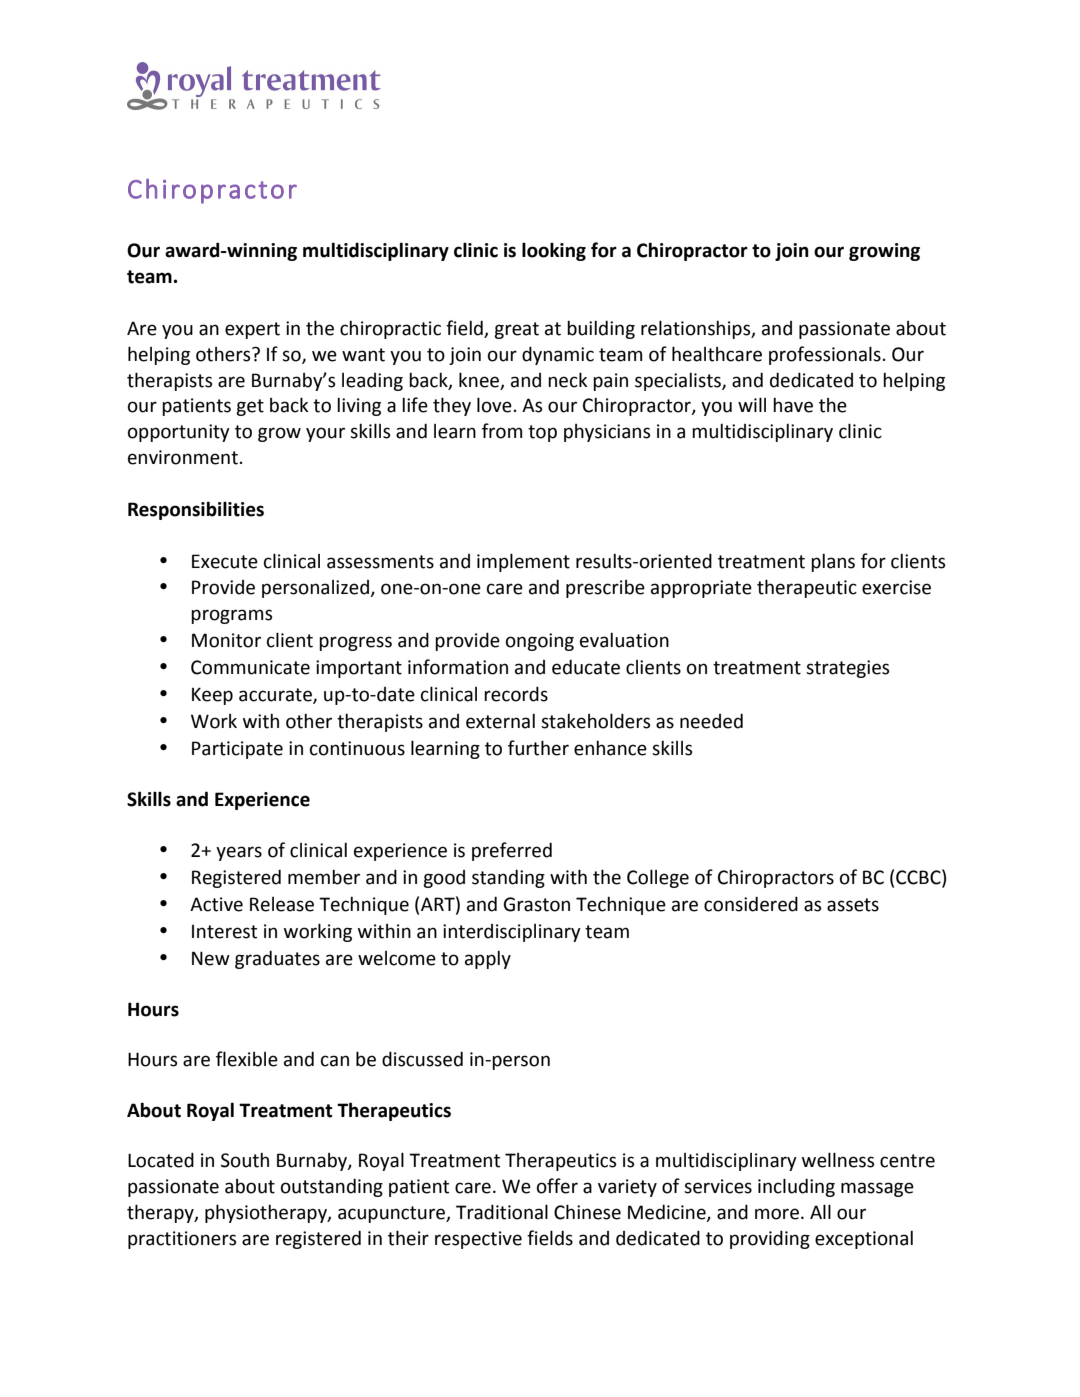 This document has height=1397, width=1080. Describe the element at coordinates (196, 510) in the document. I see `Responsibilities` at that location.
